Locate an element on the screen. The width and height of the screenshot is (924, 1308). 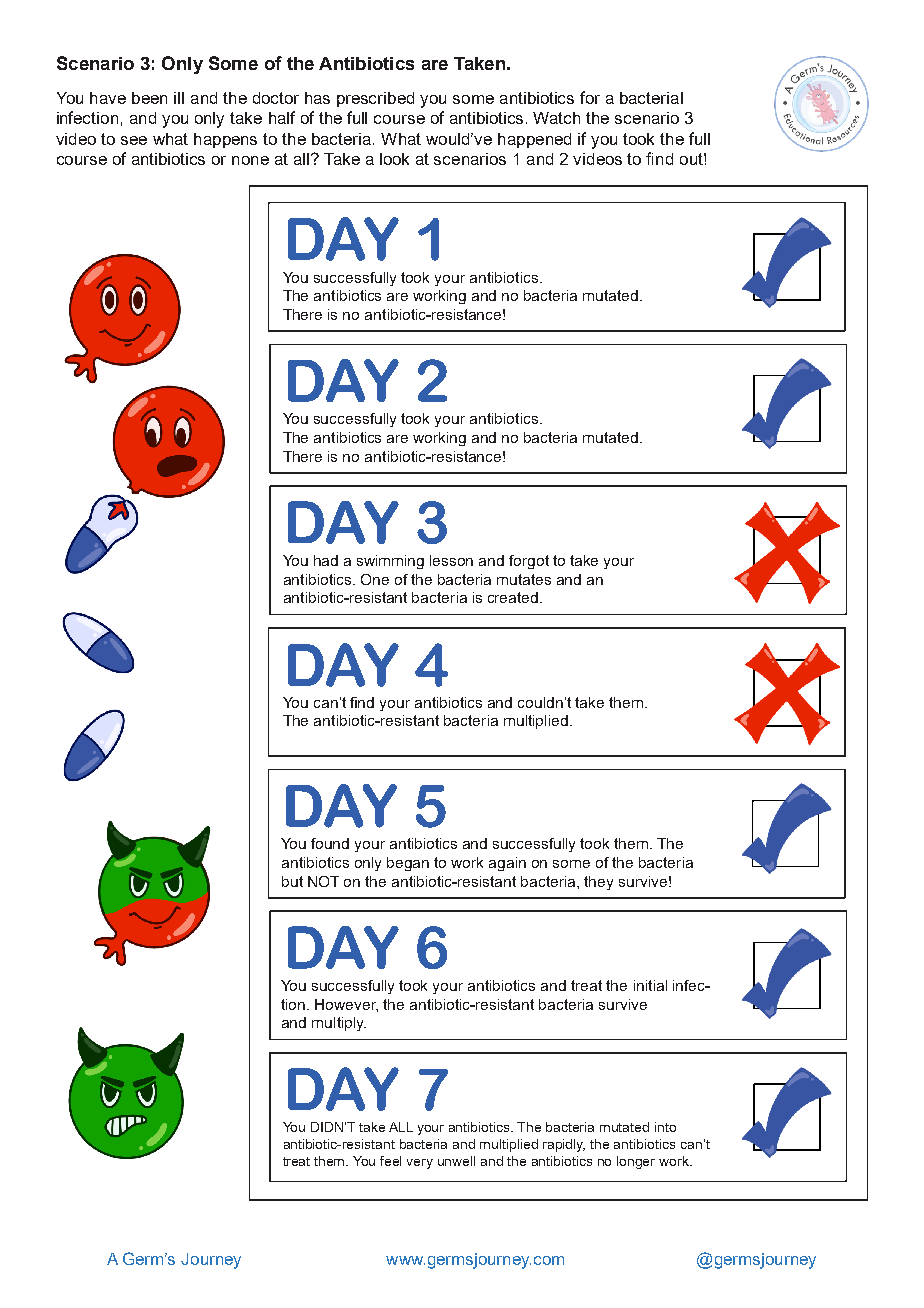
created is located at coordinates (514, 597).
